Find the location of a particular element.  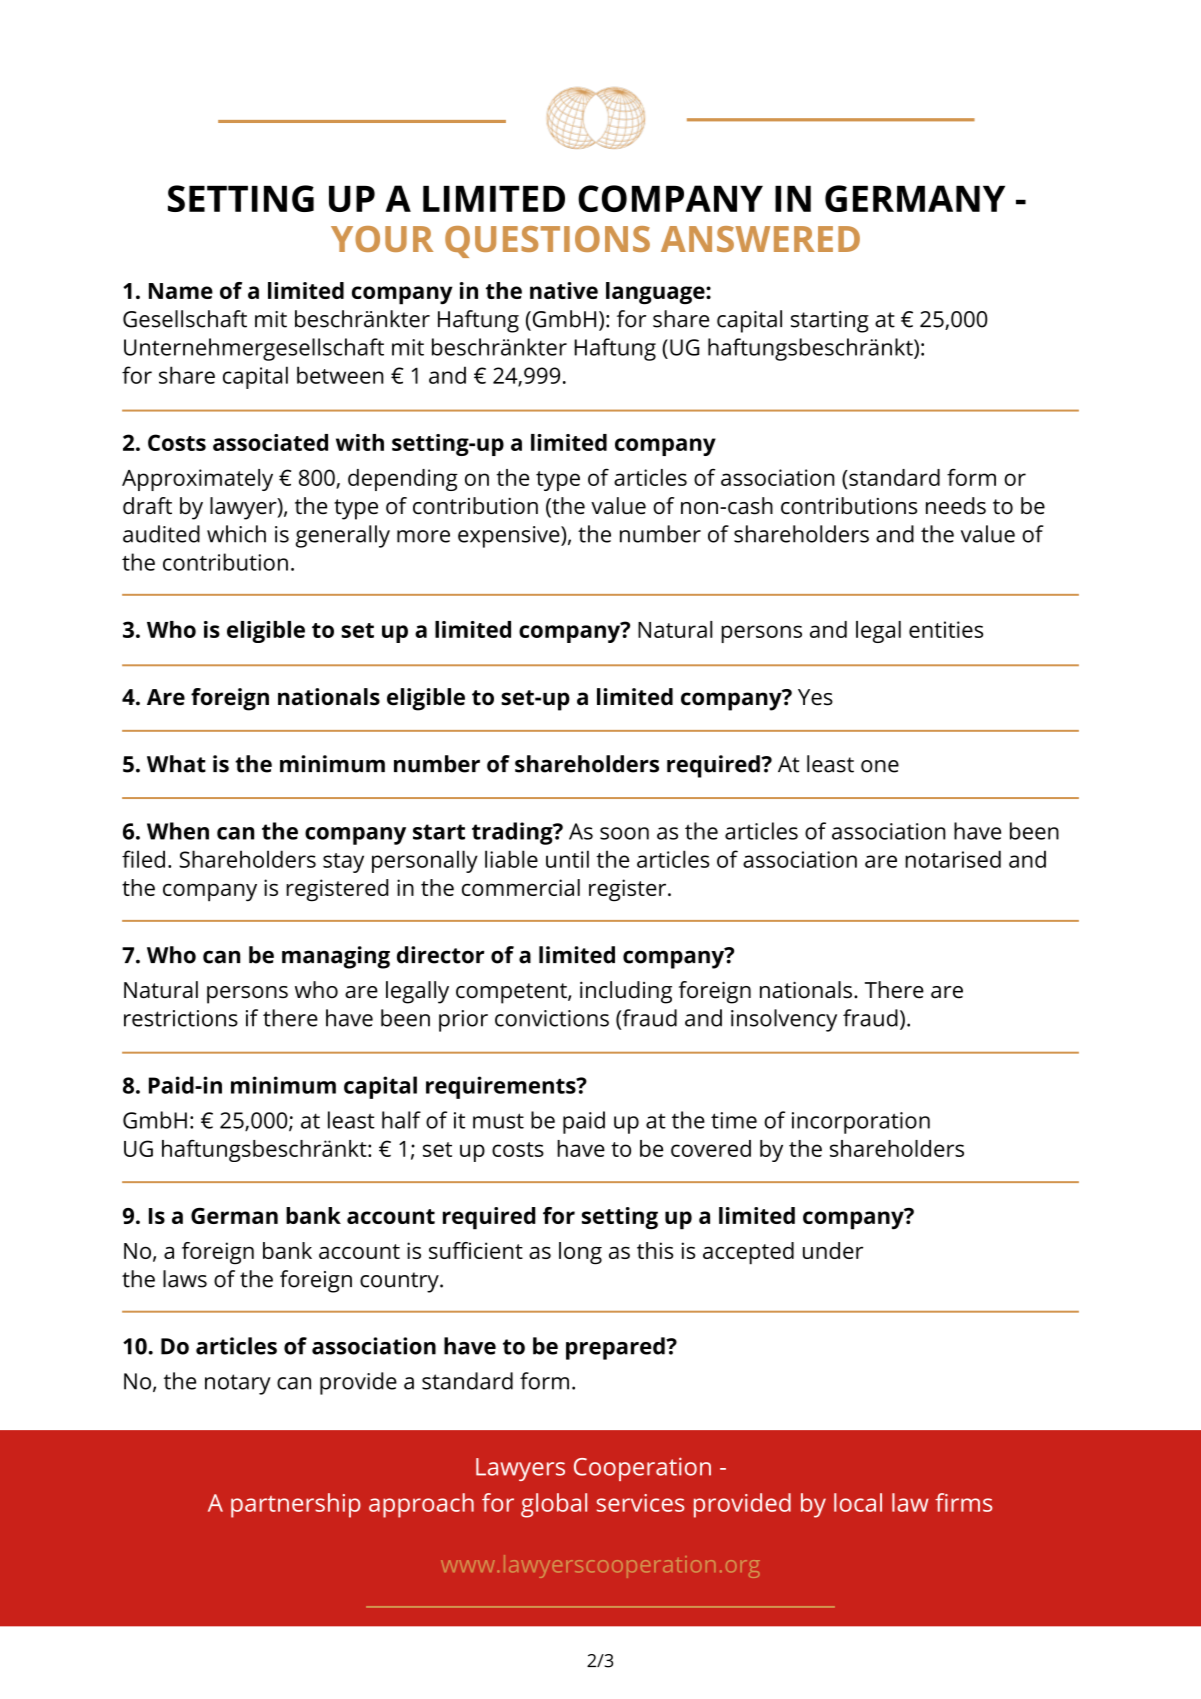

Yes is located at coordinates (815, 697).
